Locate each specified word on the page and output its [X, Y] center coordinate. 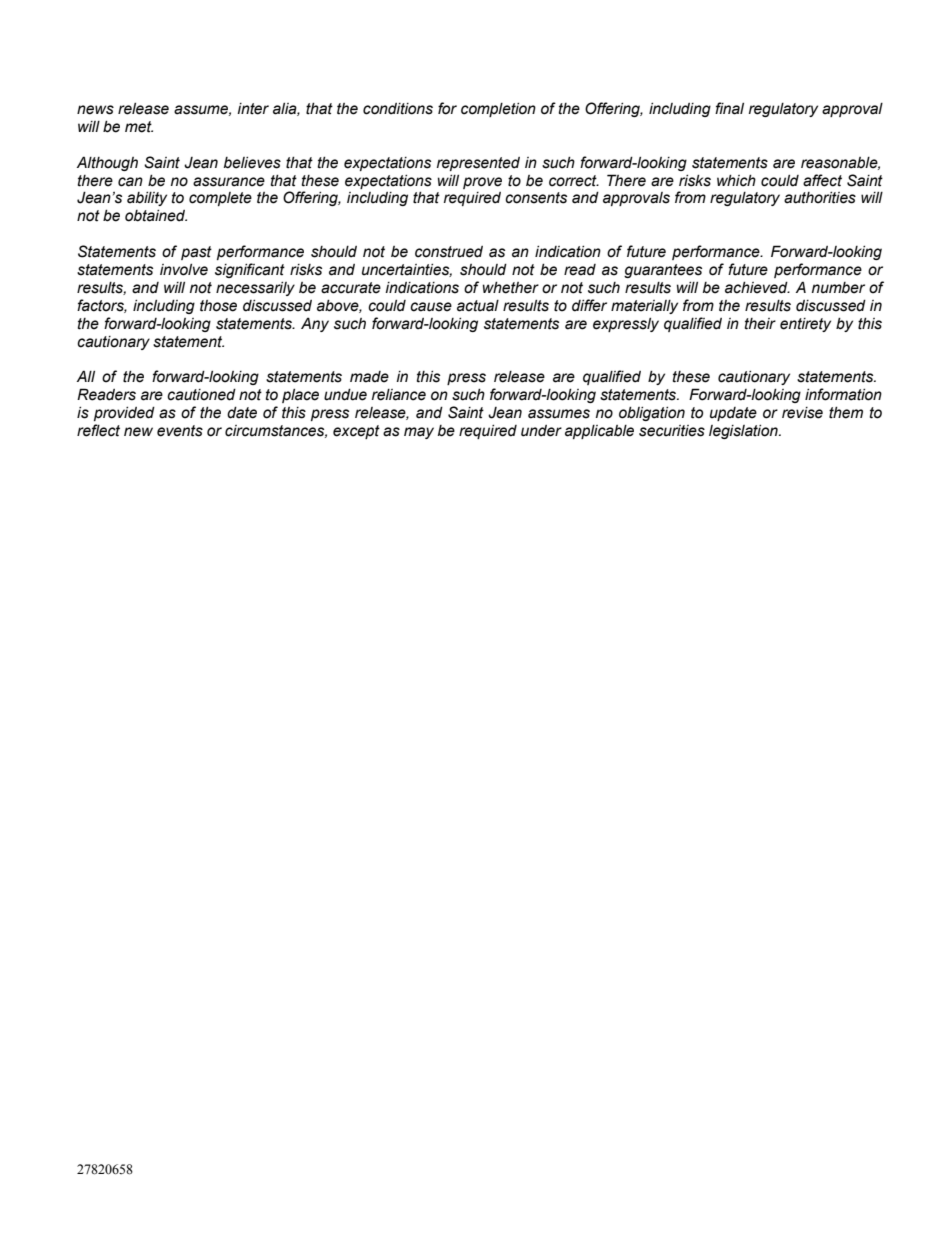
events [180, 431]
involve [184, 270]
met [139, 127]
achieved [757, 288]
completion [498, 110]
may [419, 433]
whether [511, 288]
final [729, 108]
